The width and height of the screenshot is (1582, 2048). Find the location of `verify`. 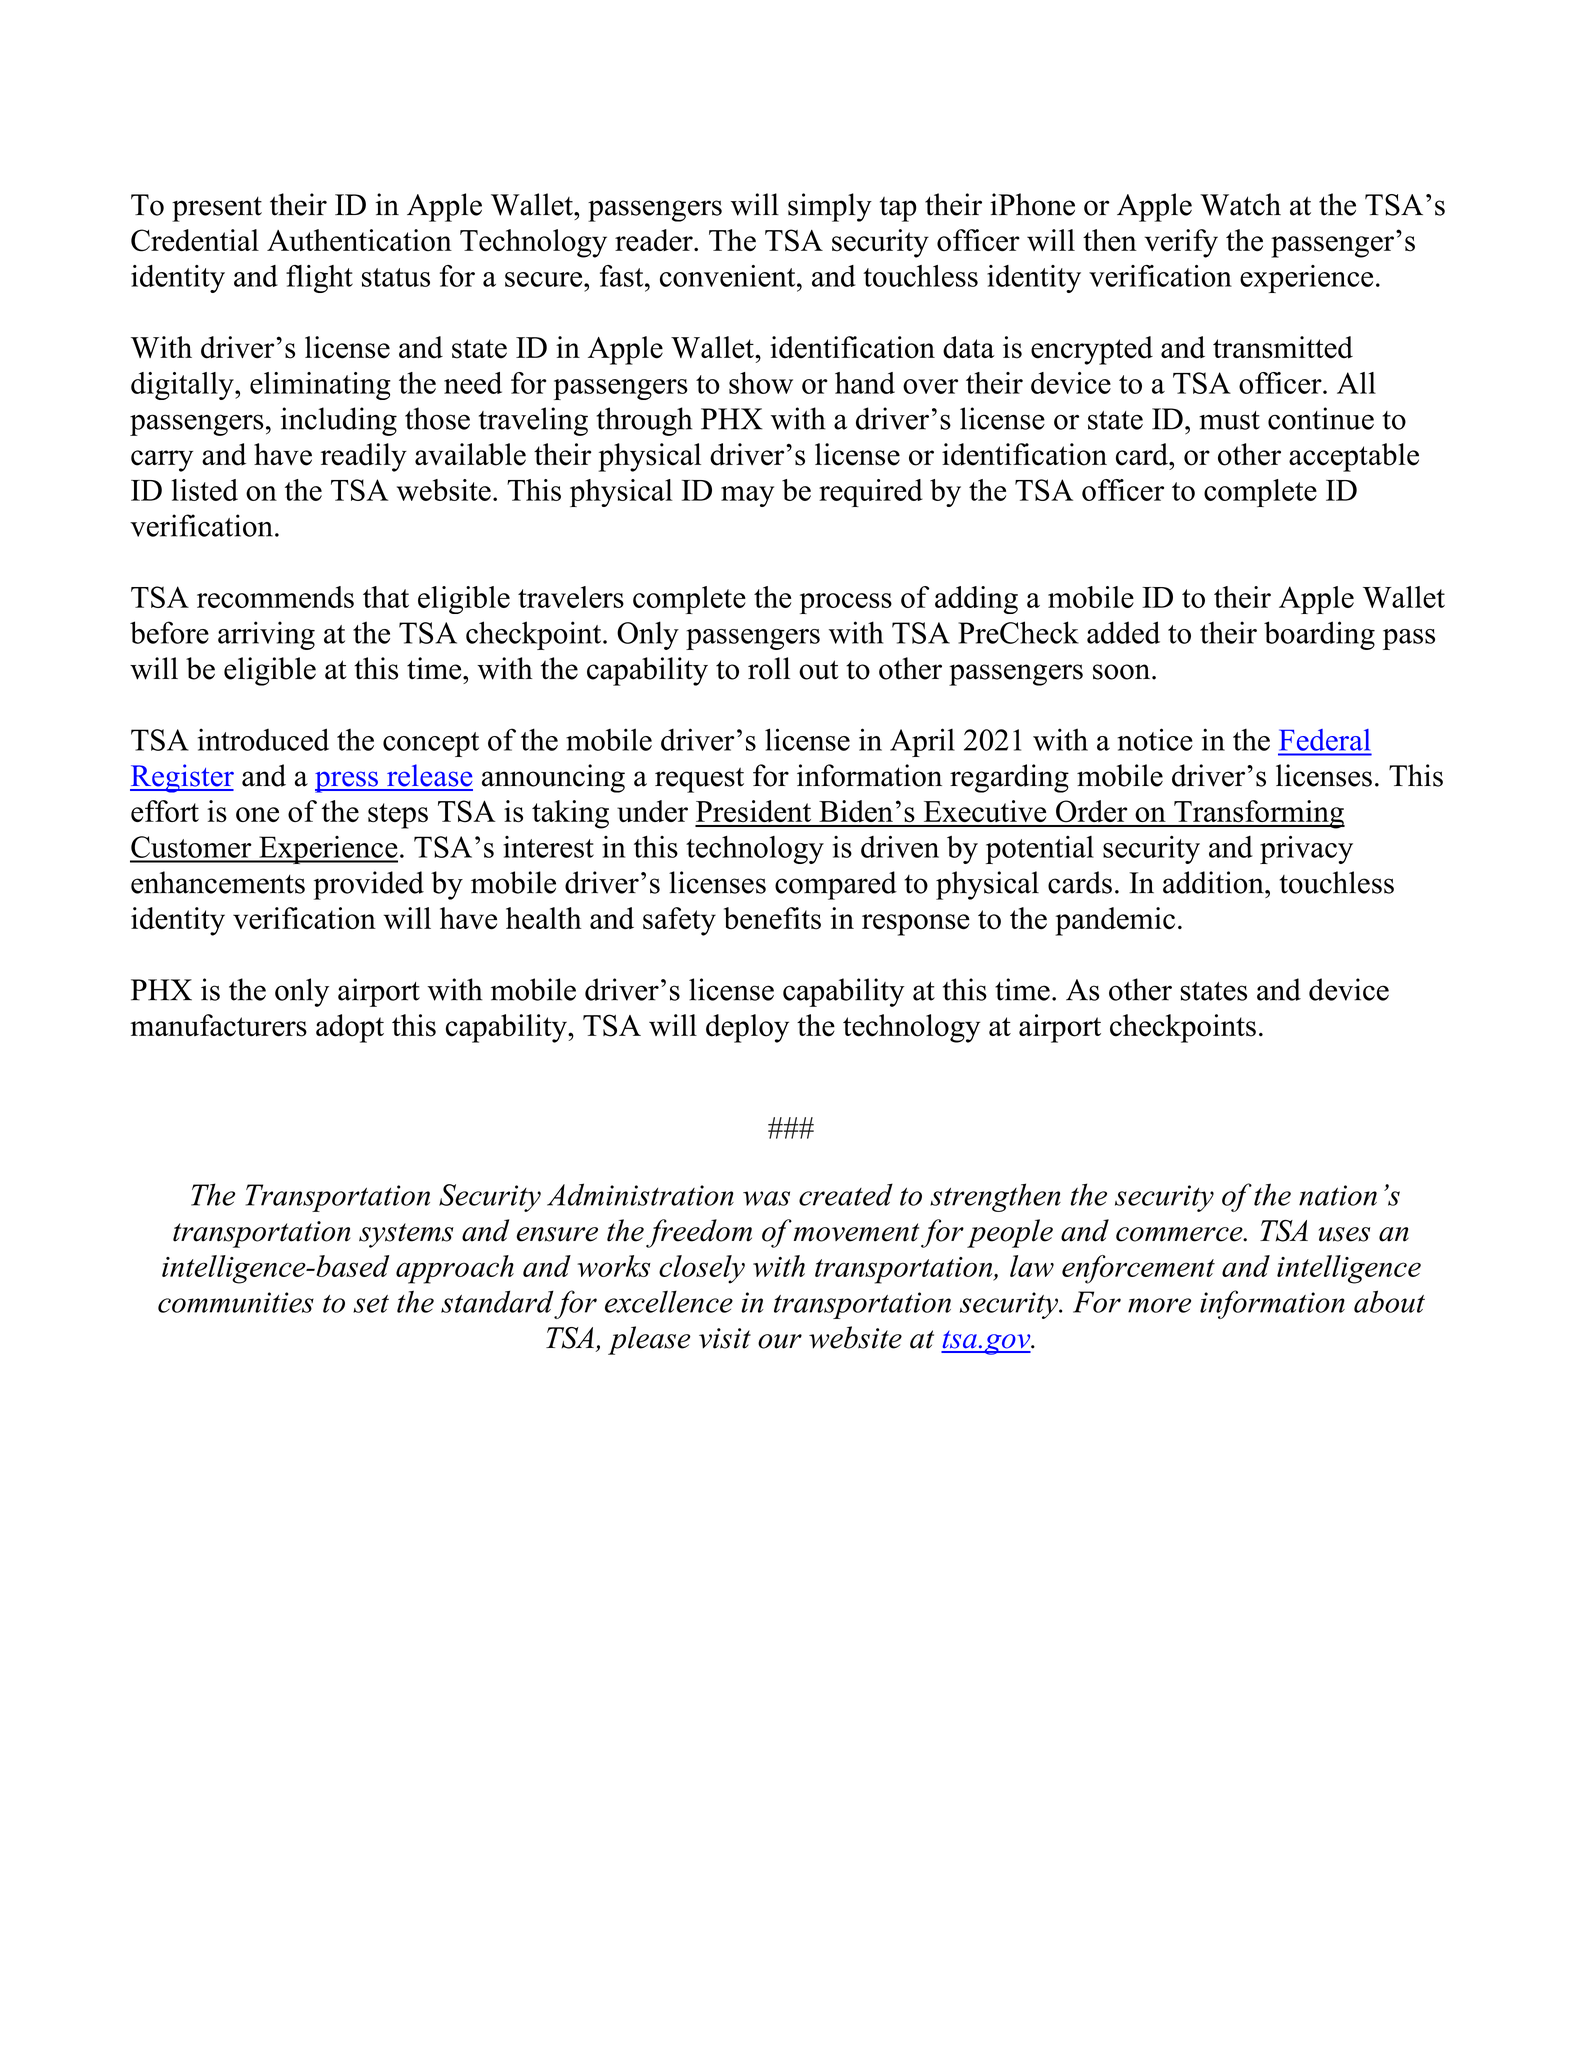

verify is located at coordinates (1181, 243).
